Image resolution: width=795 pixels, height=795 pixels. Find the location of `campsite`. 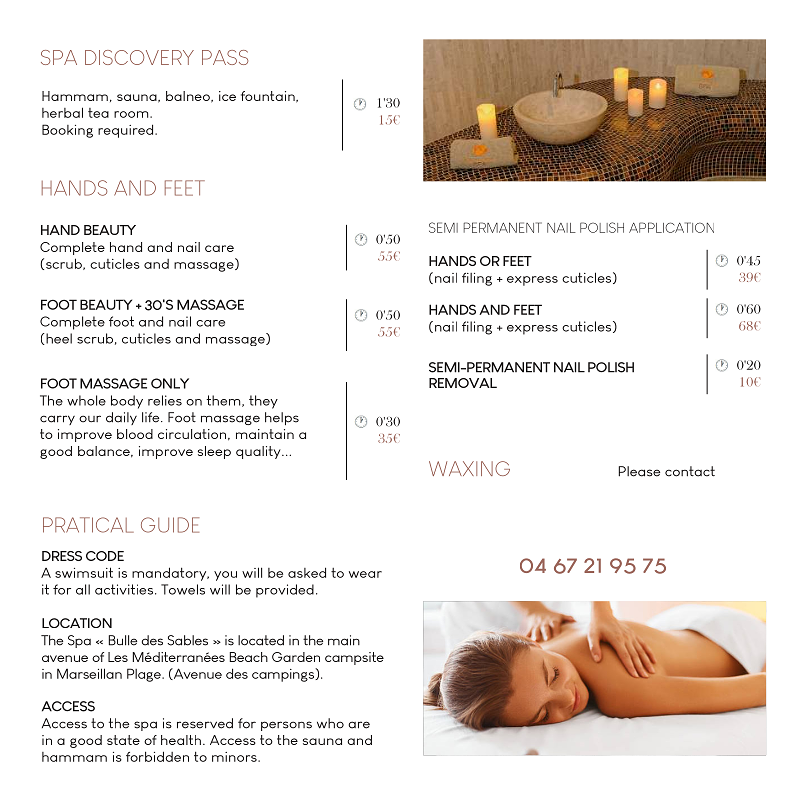

campsite is located at coordinates (354, 658).
